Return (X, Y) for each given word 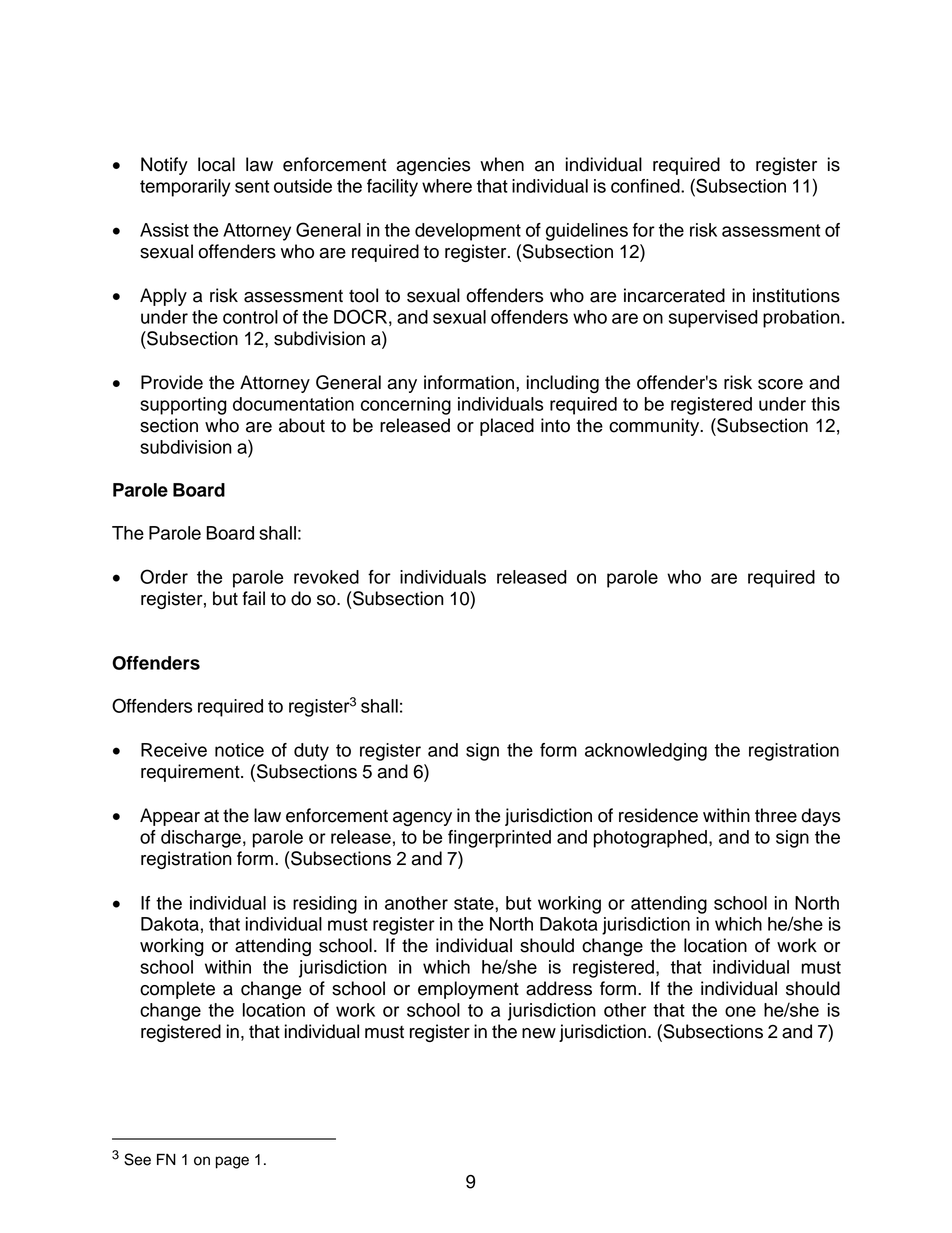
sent (252, 186)
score (780, 384)
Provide (172, 382)
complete (177, 990)
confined (646, 186)
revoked (326, 577)
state (475, 903)
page (232, 1162)
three (776, 815)
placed (507, 427)
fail (253, 598)
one (740, 1011)
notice (239, 750)
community (655, 427)
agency (422, 819)
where (447, 186)
